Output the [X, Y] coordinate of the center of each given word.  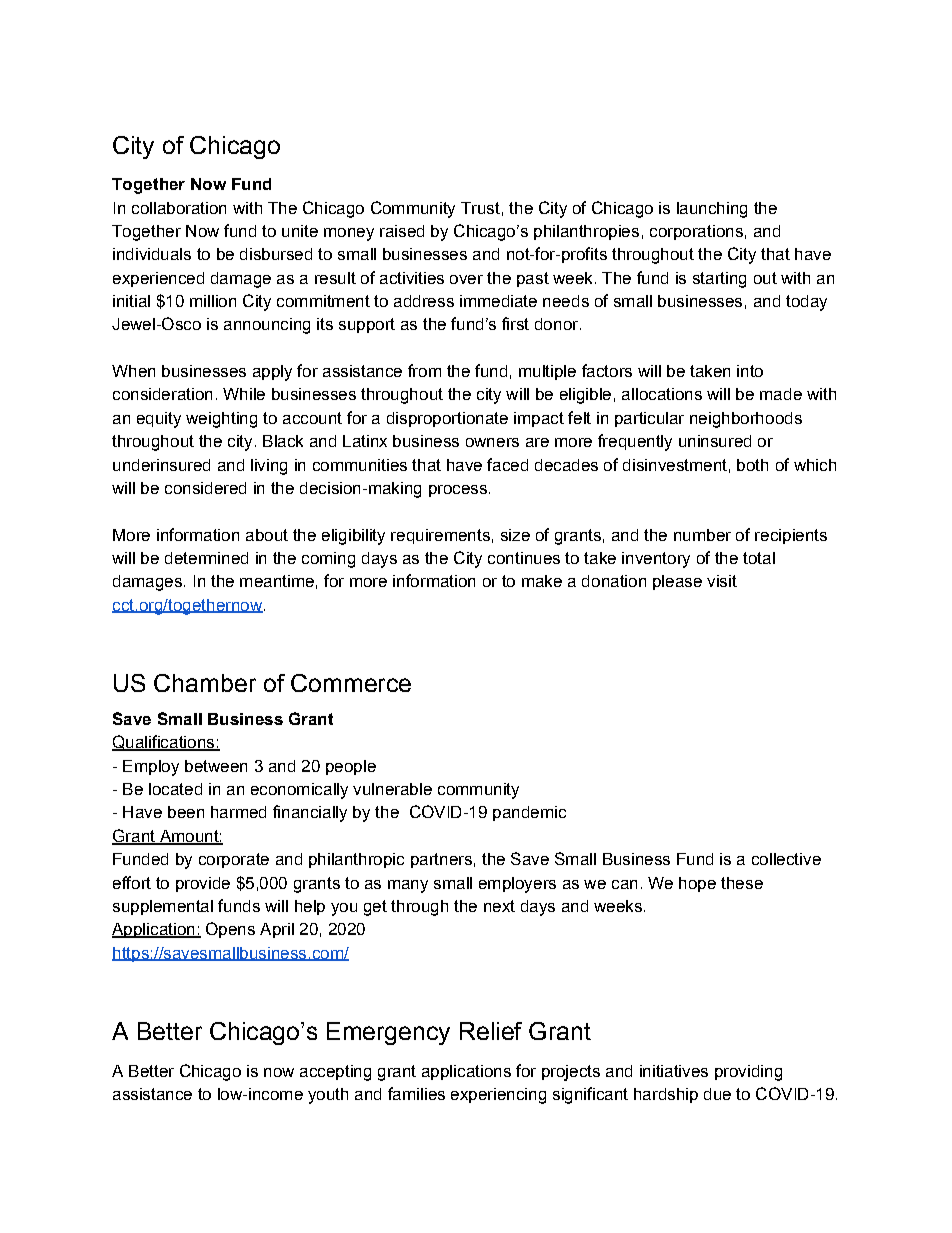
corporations [696, 232]
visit [722, 581]
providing [748, 1073]
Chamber [205, 683]
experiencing [498, 1096]
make [542, 581]
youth [328, 1096]
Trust [480, 208]
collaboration [179, 208]
